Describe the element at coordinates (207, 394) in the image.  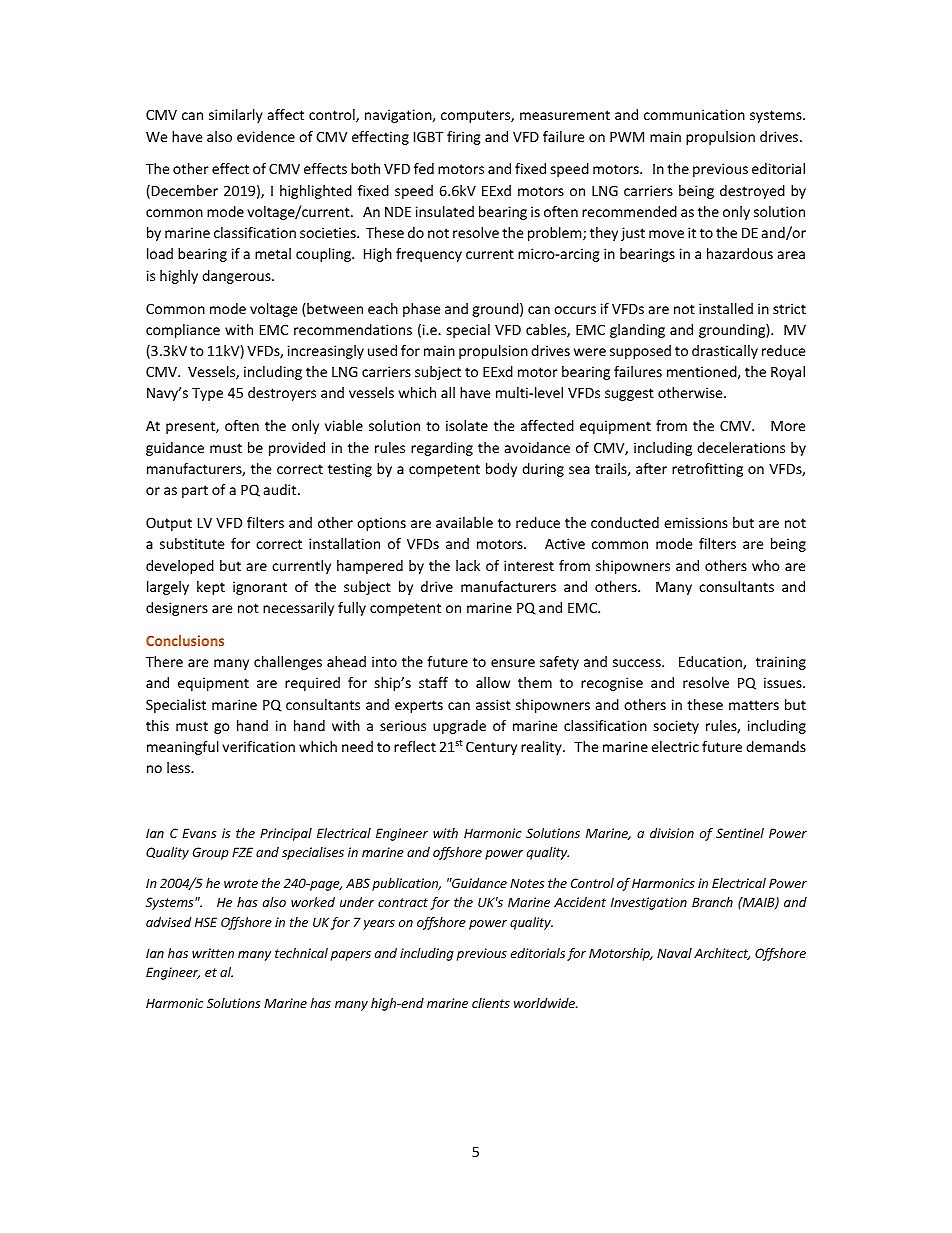
I see `Type` at that location.
